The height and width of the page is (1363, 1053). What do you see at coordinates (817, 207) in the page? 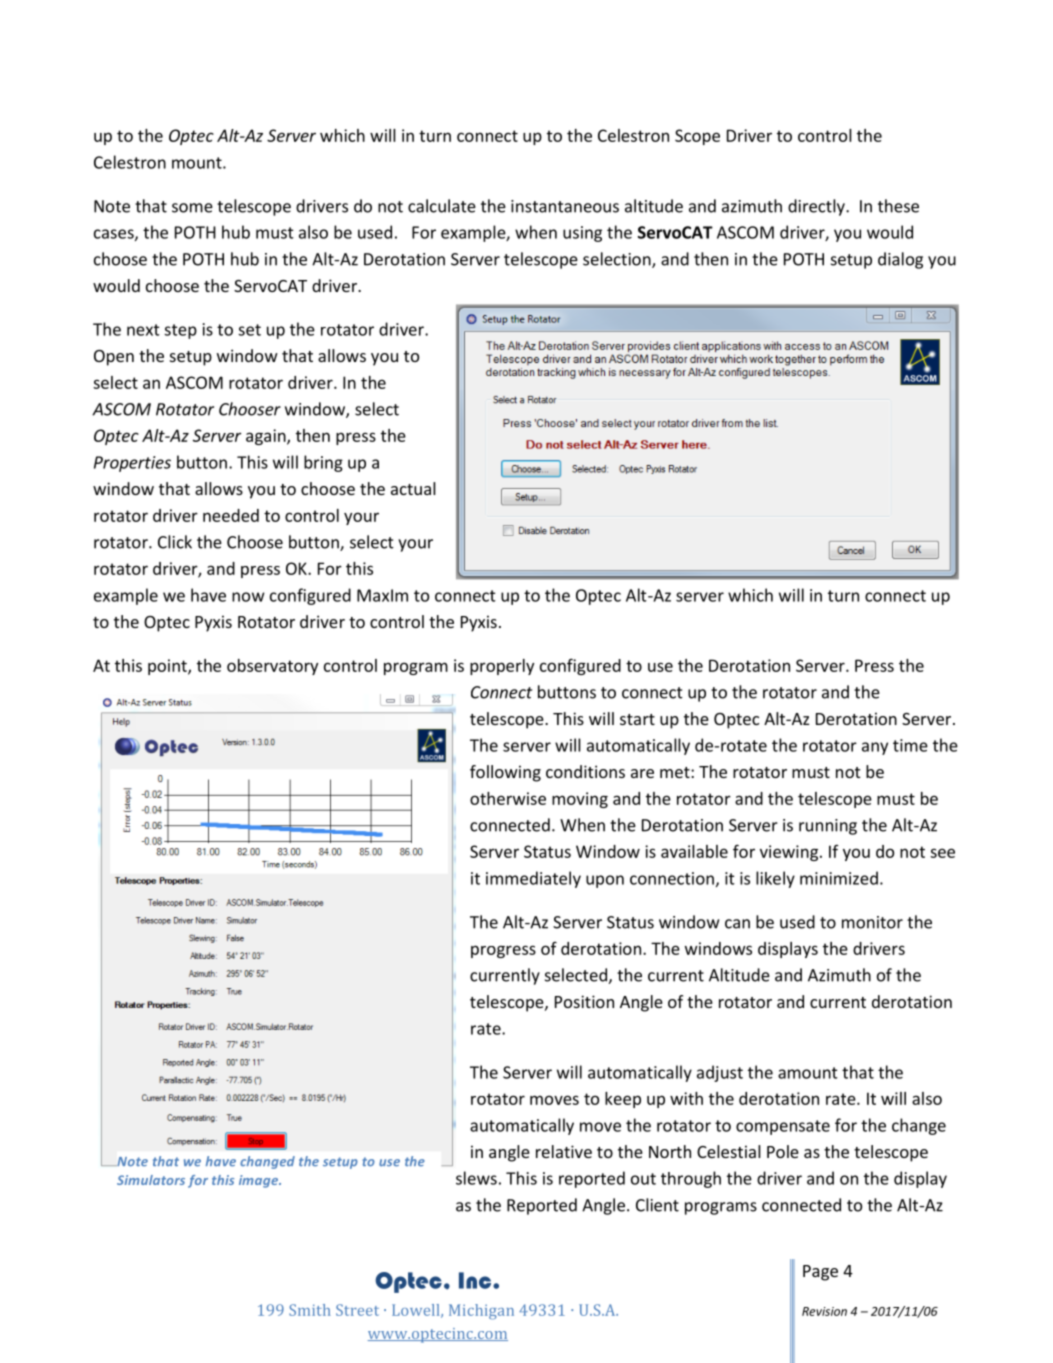
I see `directly` at bounding box center [817, 207].
